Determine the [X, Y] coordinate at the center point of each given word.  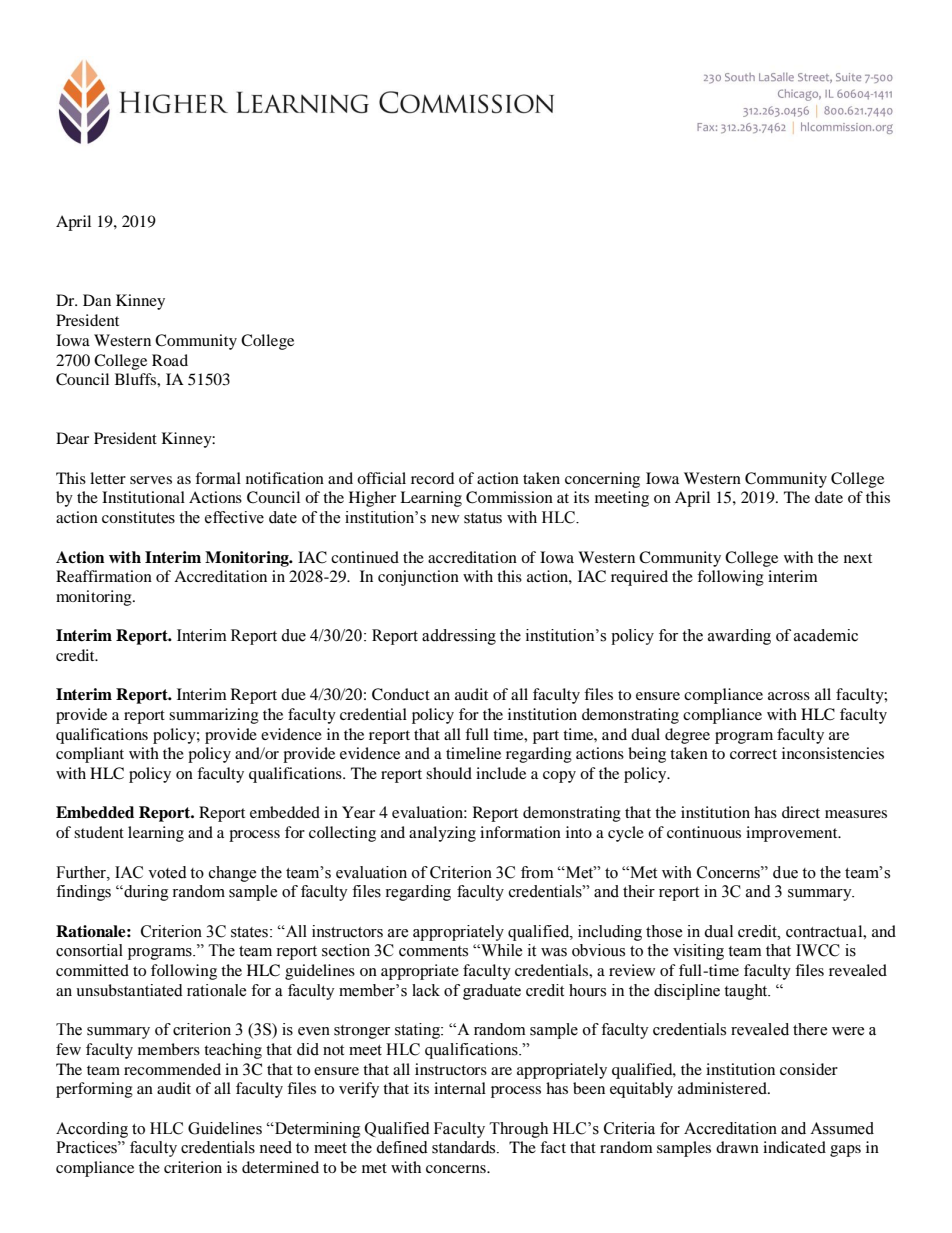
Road [170, 360]
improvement [793, 834]
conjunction [418, 578]
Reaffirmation [104, 576]
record [432, 478]
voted [167, 872]
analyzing [442, 834]
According [92, 1130]
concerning [602, 480]
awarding [739, 637]
